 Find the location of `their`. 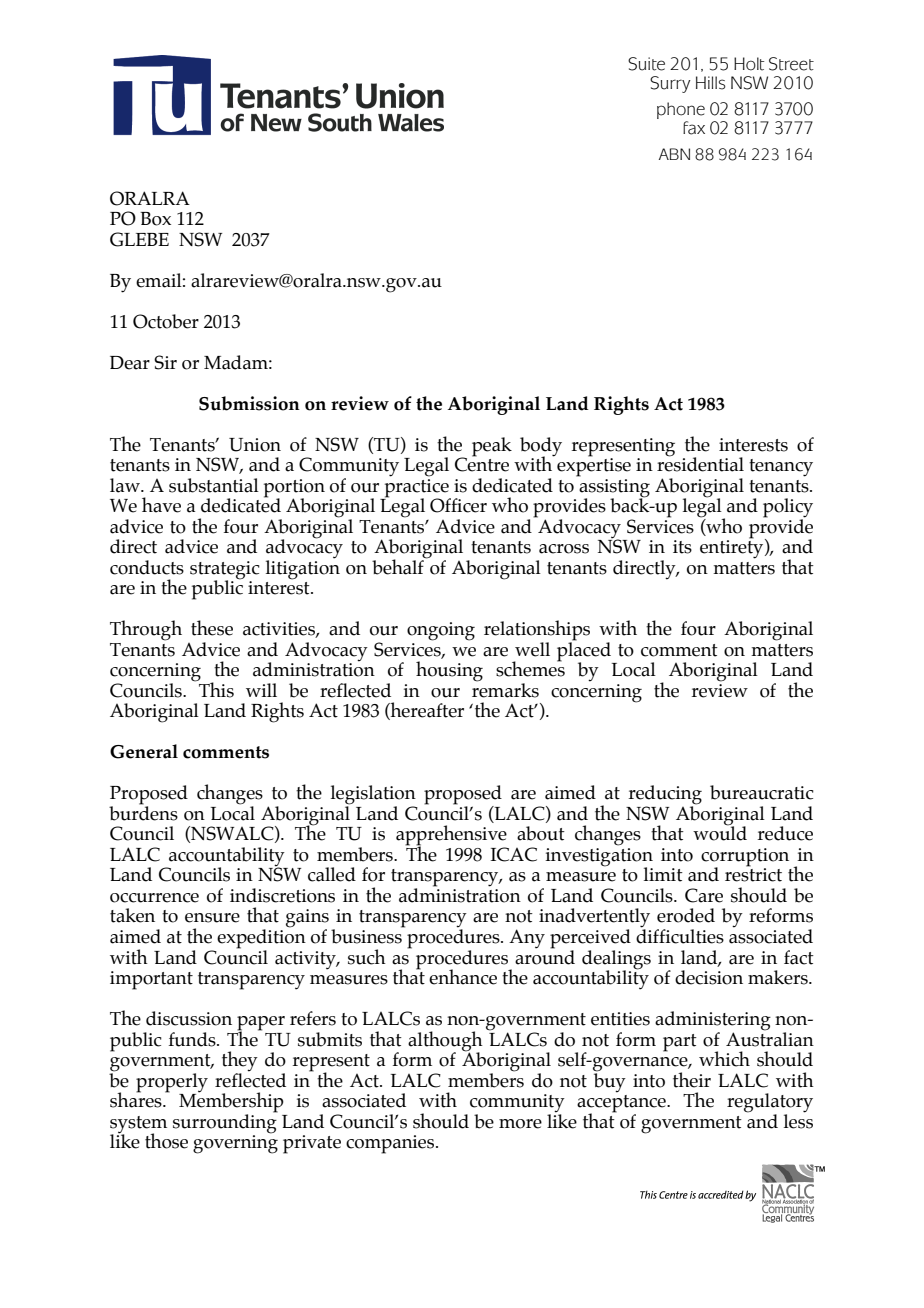

their is located at coordinates (692, 1080).
